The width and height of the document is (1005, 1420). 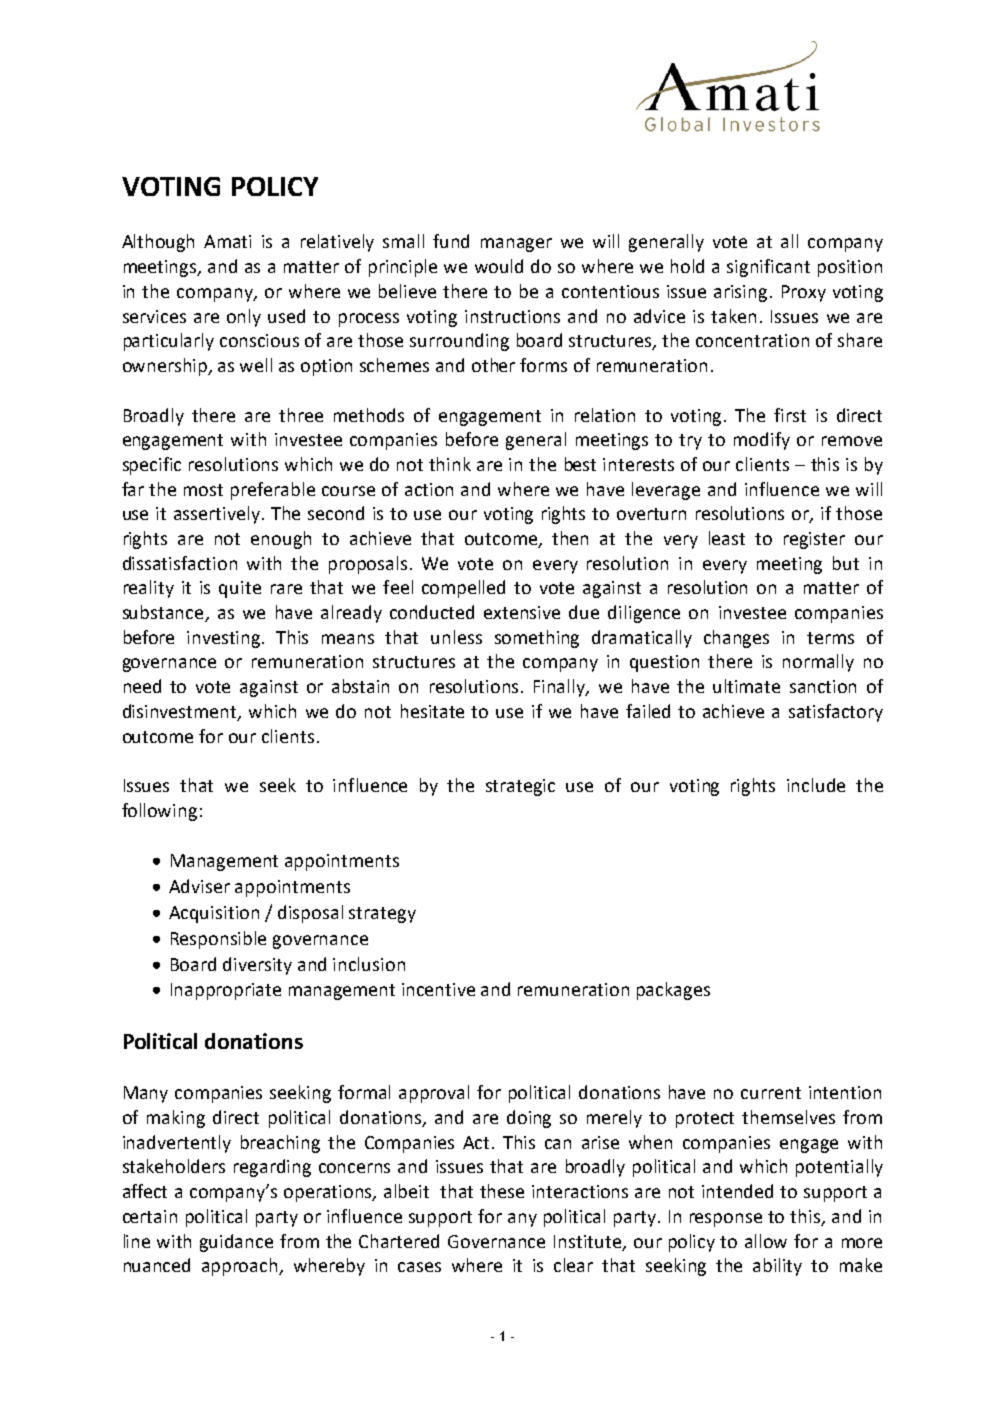 What do you see at coordinates (240, 589) in the document?
I see `quite` at bounding box center [240, 589].
